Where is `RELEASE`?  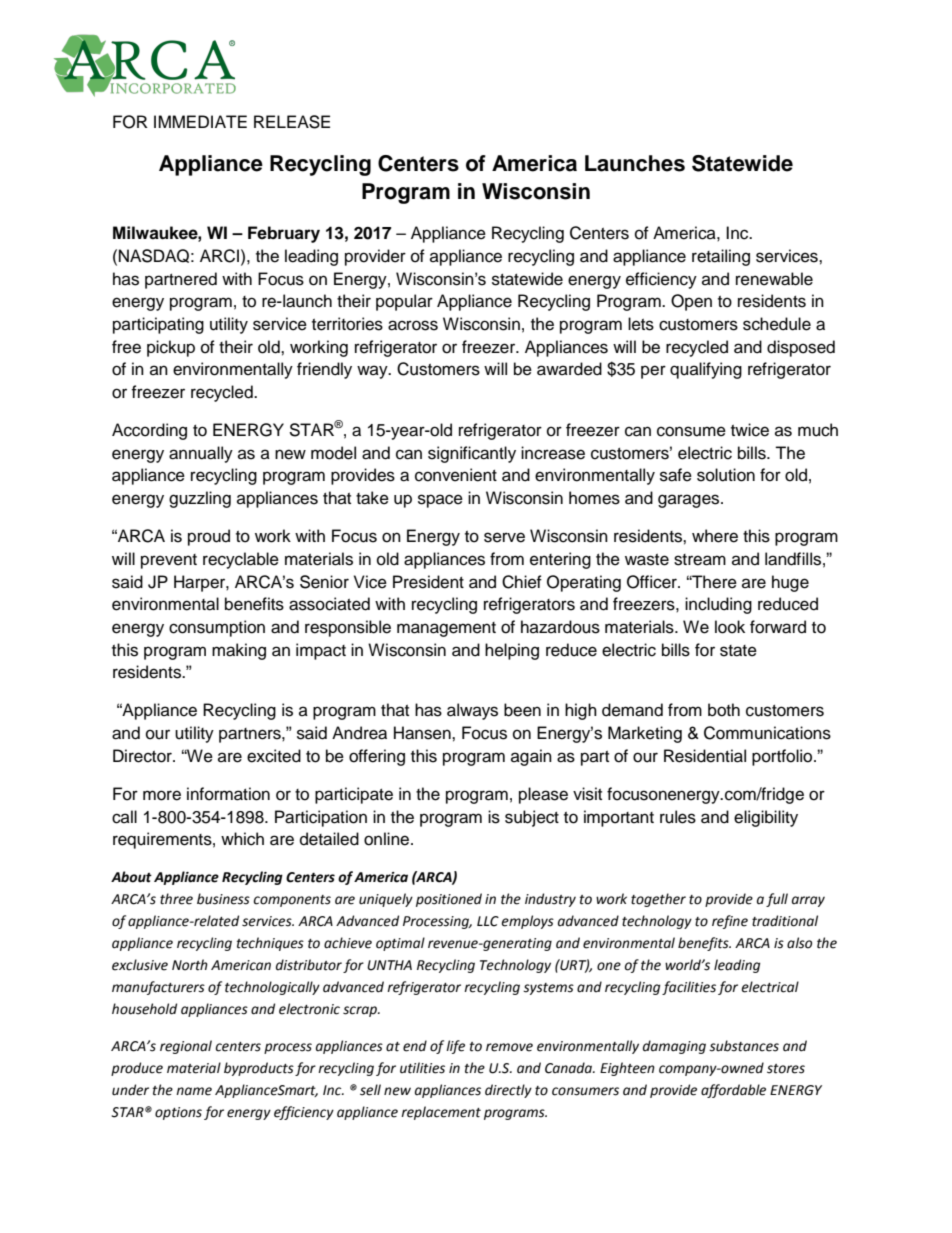
RELEASE is located at coordinates (292, 122).
